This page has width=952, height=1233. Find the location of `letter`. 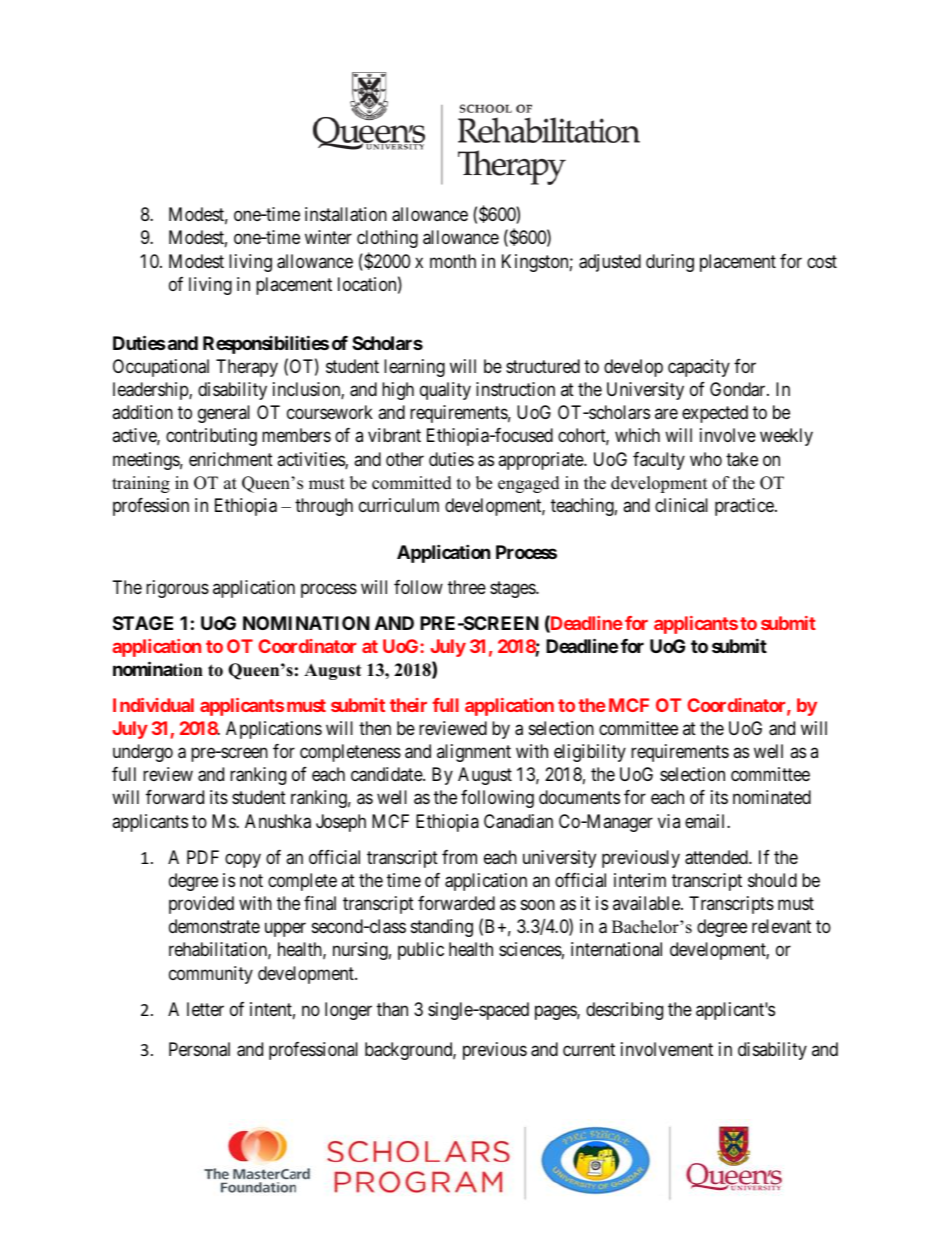

letter is located at coordinates (205, 1009).
